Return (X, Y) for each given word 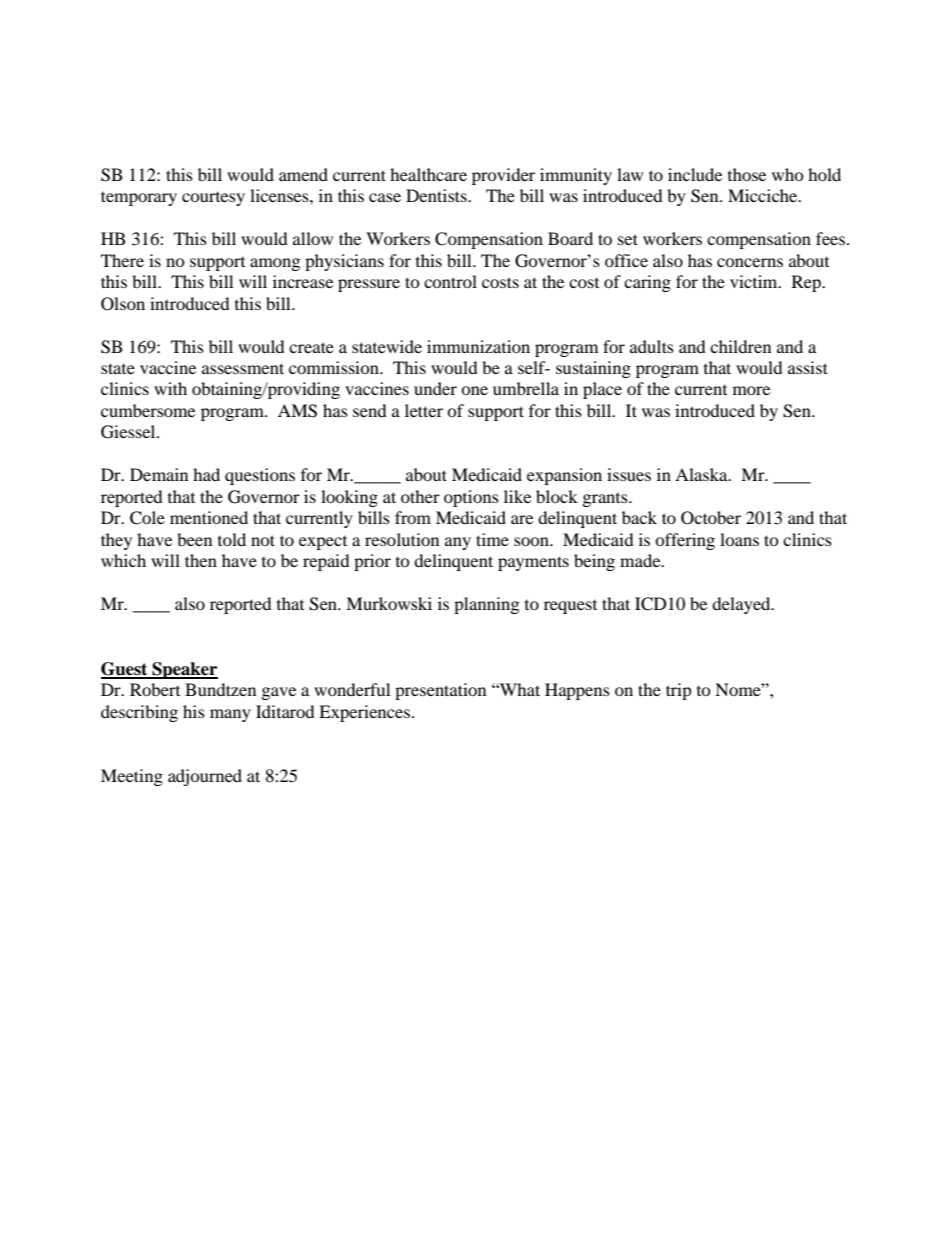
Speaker (184, 670)
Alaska (702, 474)
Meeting (132, 777)
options (471, 498)
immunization (478, 346)
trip (679, 691)
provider (503, 176)
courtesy (213, 199)
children (740, 346)
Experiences (366, 713)
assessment (243, 368)
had (206, 474)
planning (486, 605)
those (747, 174)
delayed (742, 605)
